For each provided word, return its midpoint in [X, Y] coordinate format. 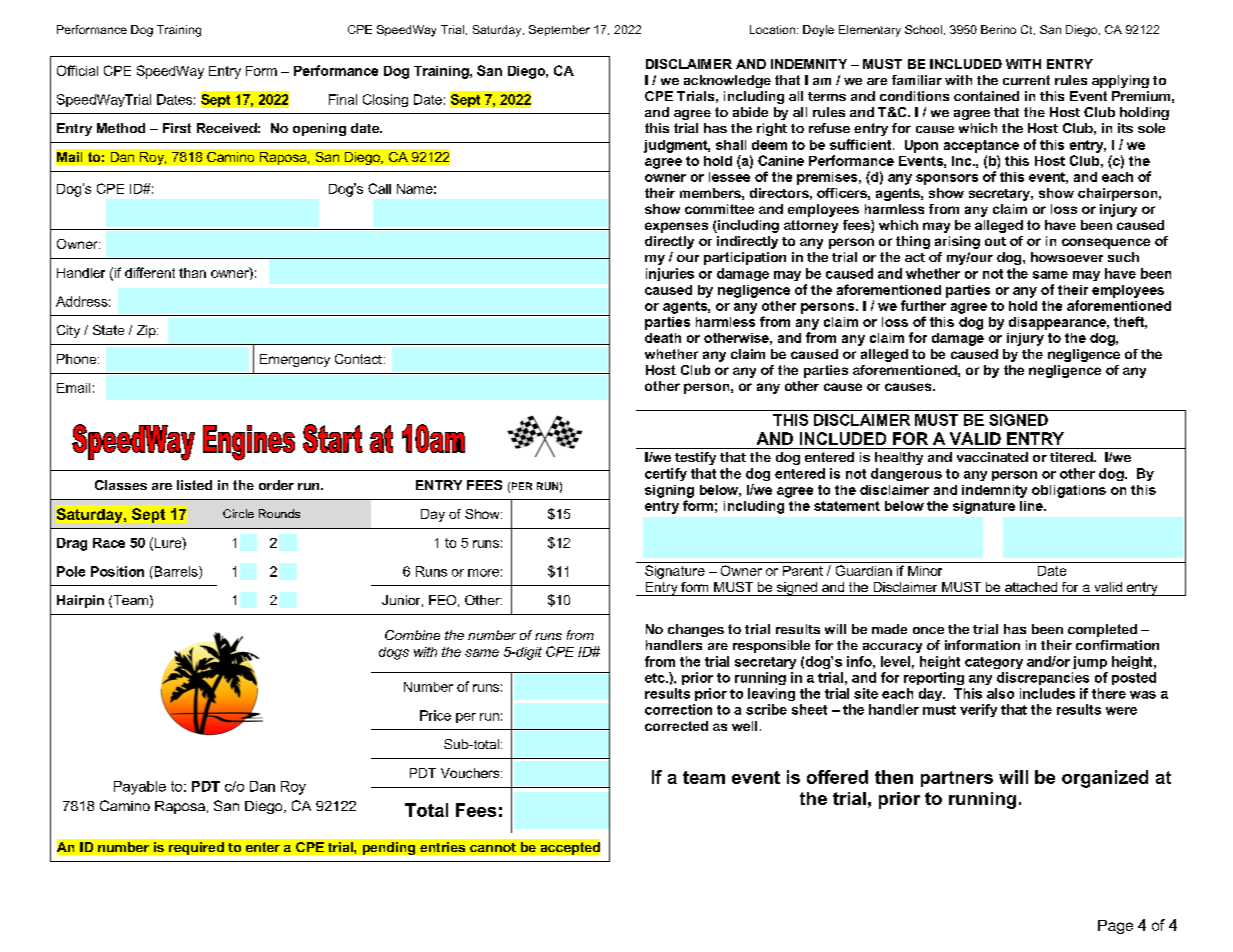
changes [696, 630]
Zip [147, 331]
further [923, 305]
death [663, 338]
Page [1115, 927]
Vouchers [471, 773]
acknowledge [727, 81]
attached [1031, 587]
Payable [140, 788]
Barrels [176, 572]
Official [77, 70]
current [1026, 80]
